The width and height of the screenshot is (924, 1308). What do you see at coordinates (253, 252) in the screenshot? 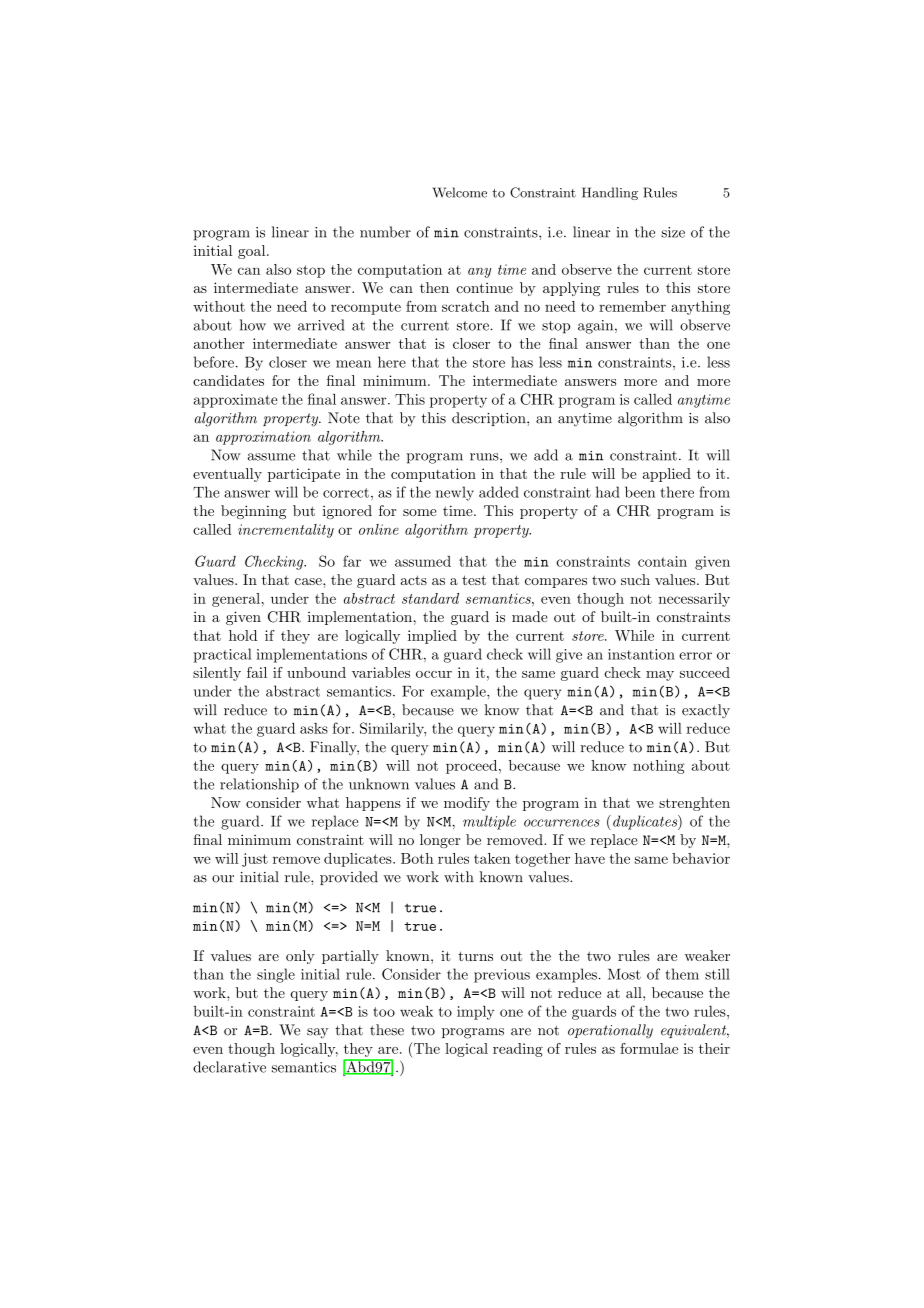
I see `goal` at bounding box center [253, 252].
